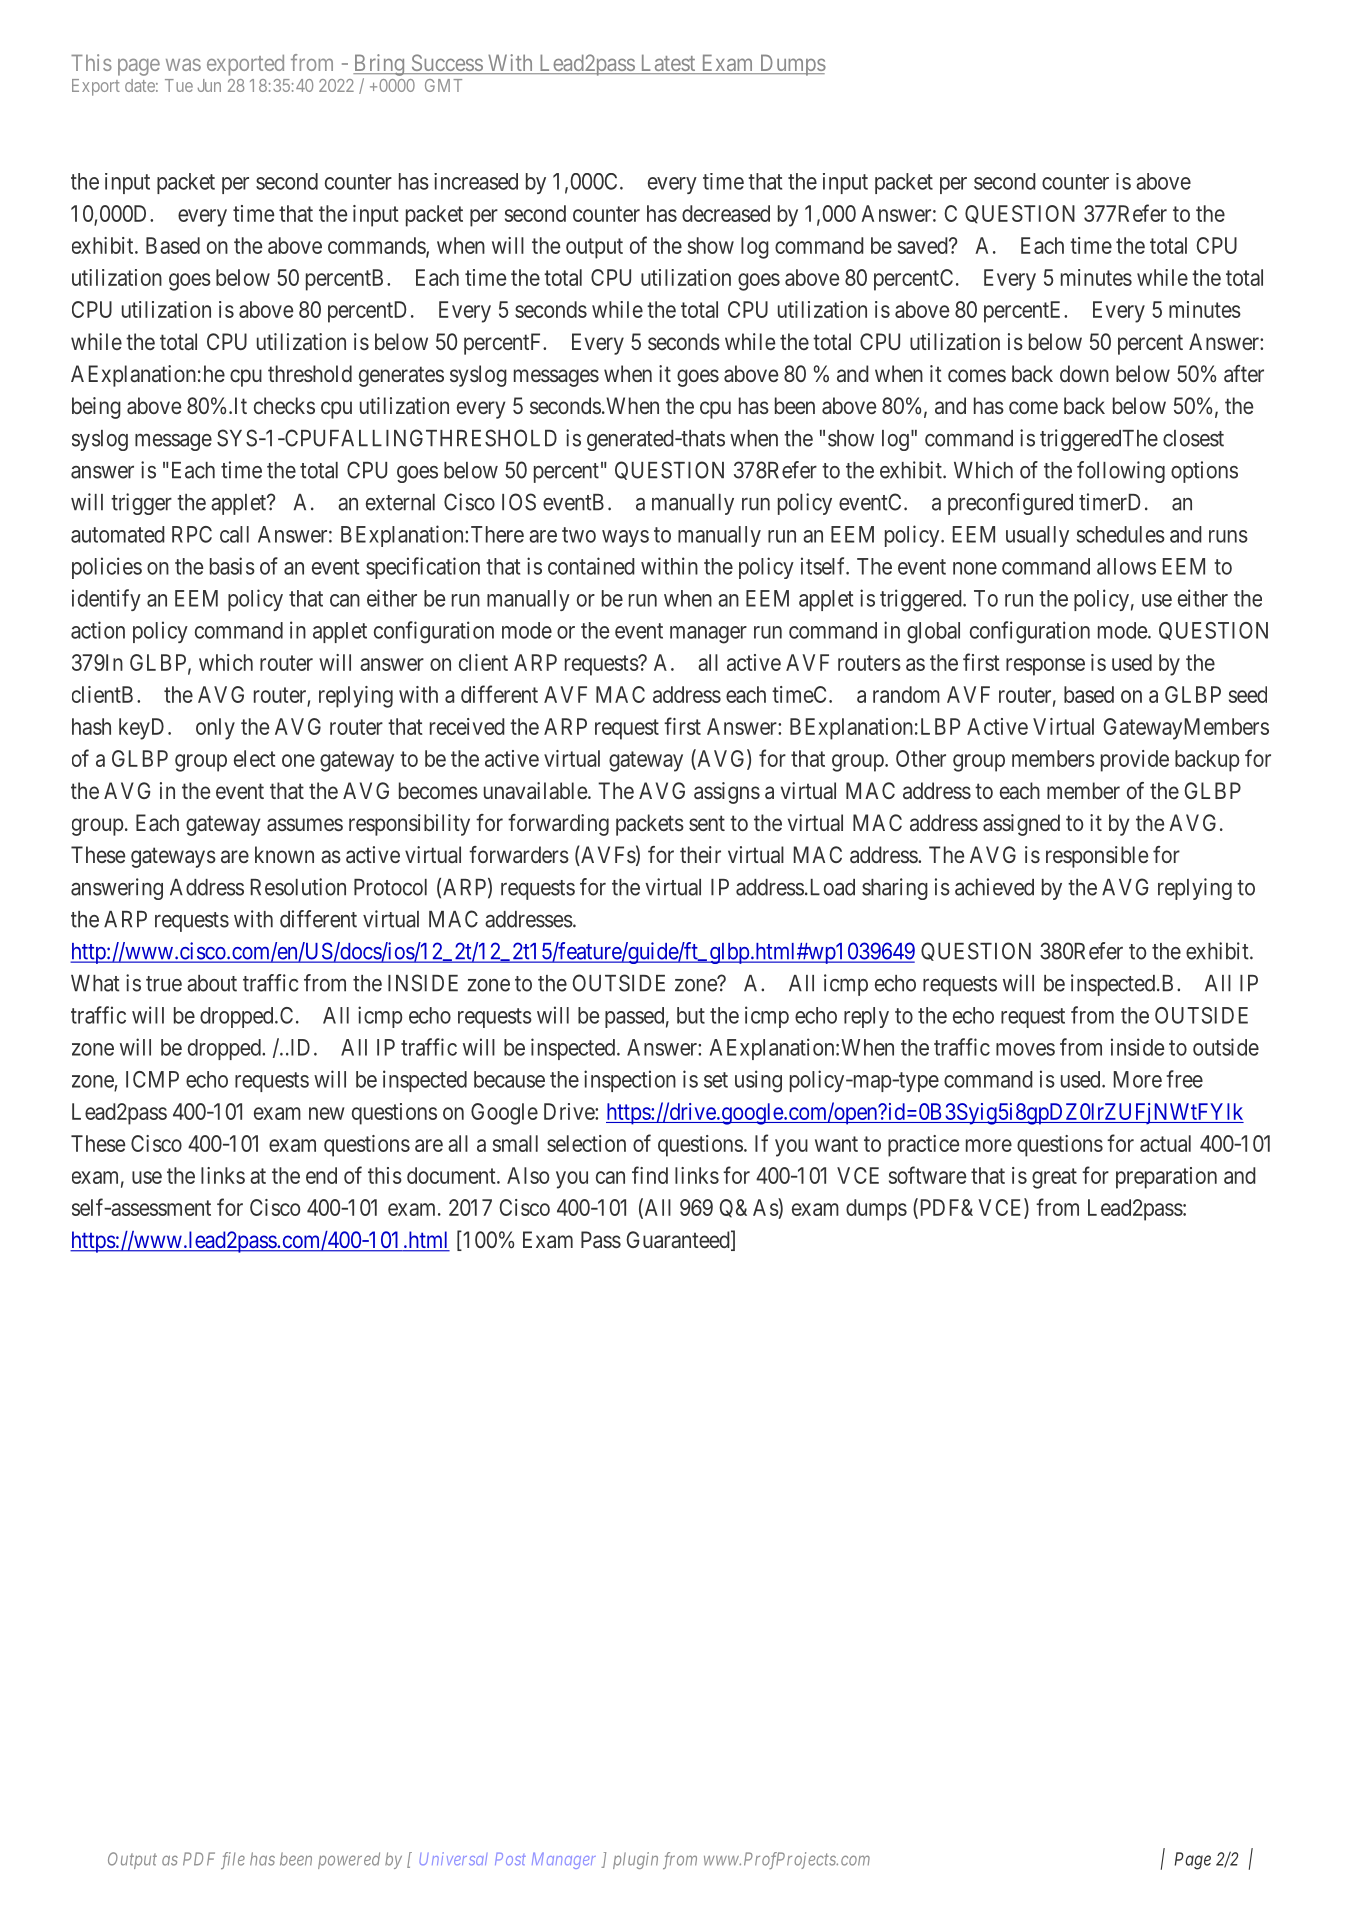 The image size is (1347, 1905). What do you see at coordinates (209, 85) in the image?
I see `Jun` at bounding box center [209, 85].
